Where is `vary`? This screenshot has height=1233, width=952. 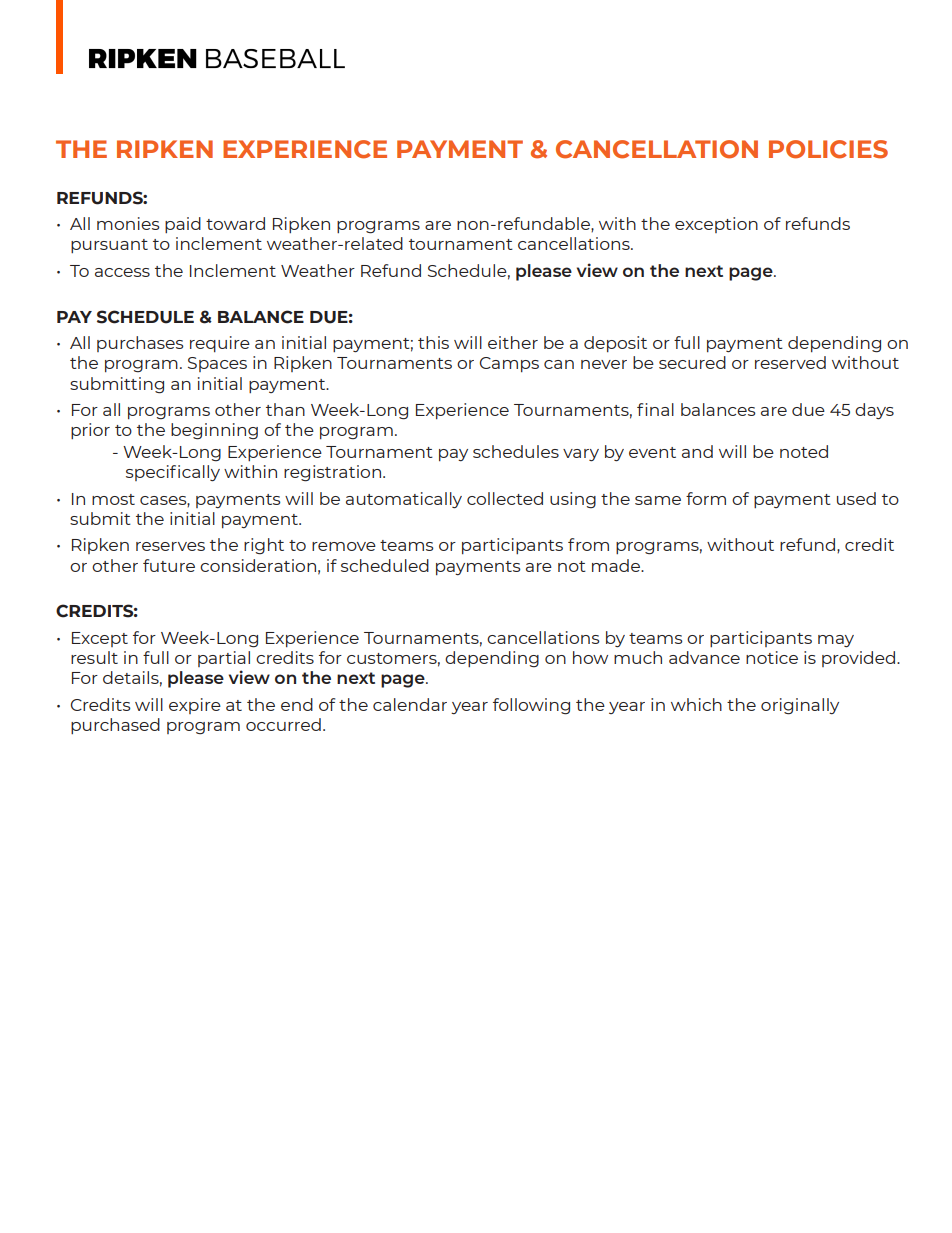
vary is located at coordinates (581, 455).
